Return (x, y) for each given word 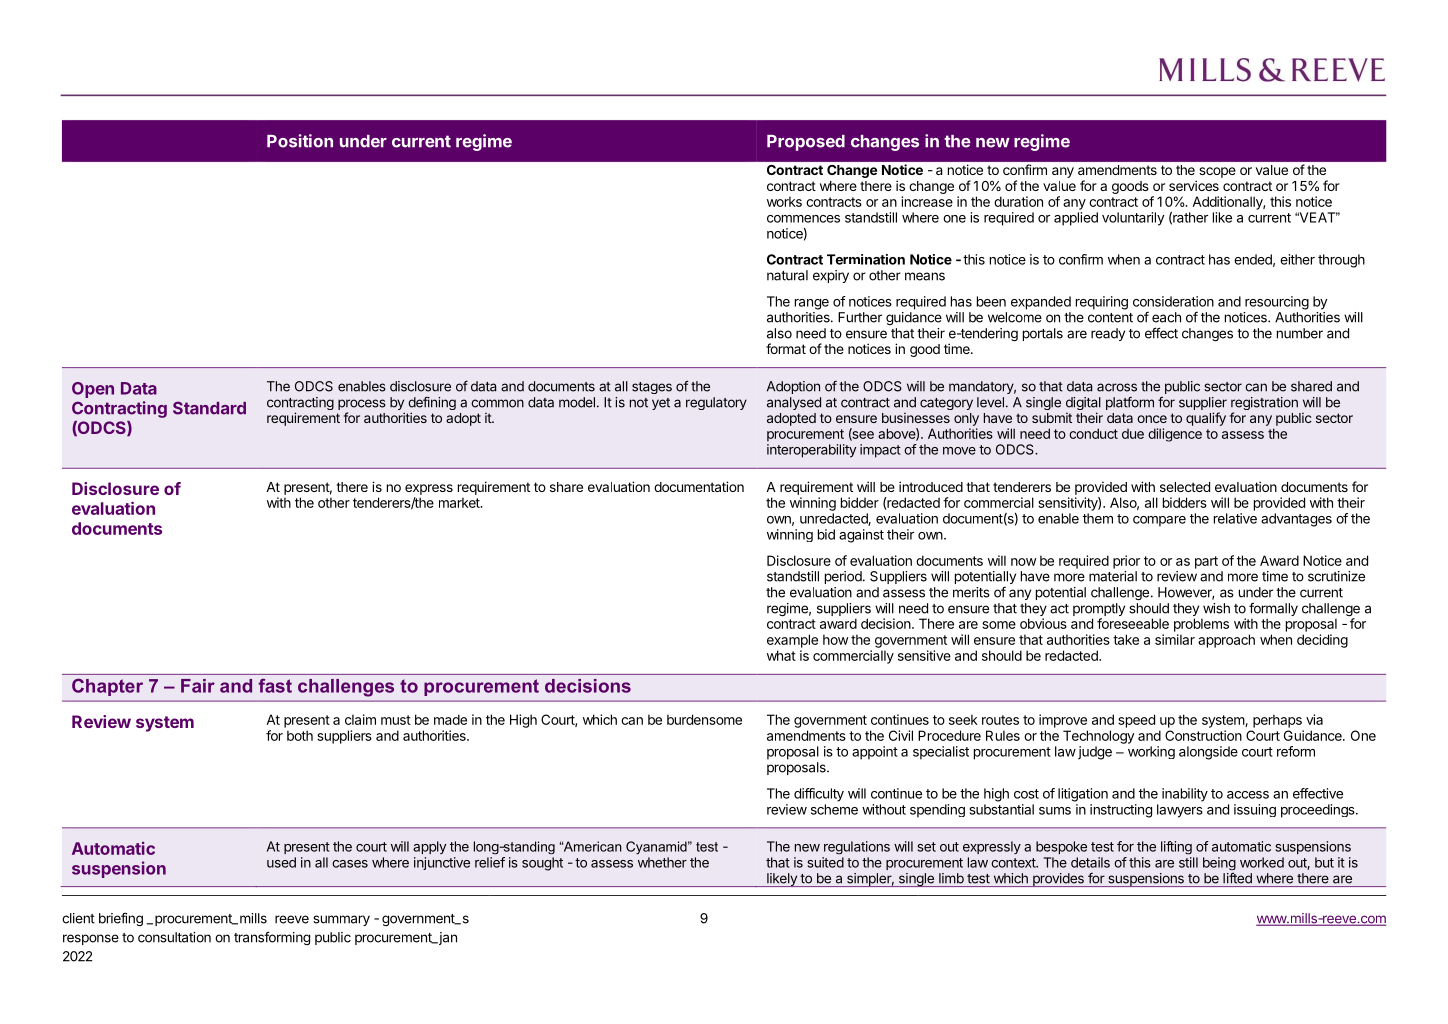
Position (300, 141)
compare (1159, 521)
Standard (209, 408)
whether (662, 862)
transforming (272, 938)
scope (1217, 172)
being (1219, 865)
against (861, 536)
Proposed (806, 143)
